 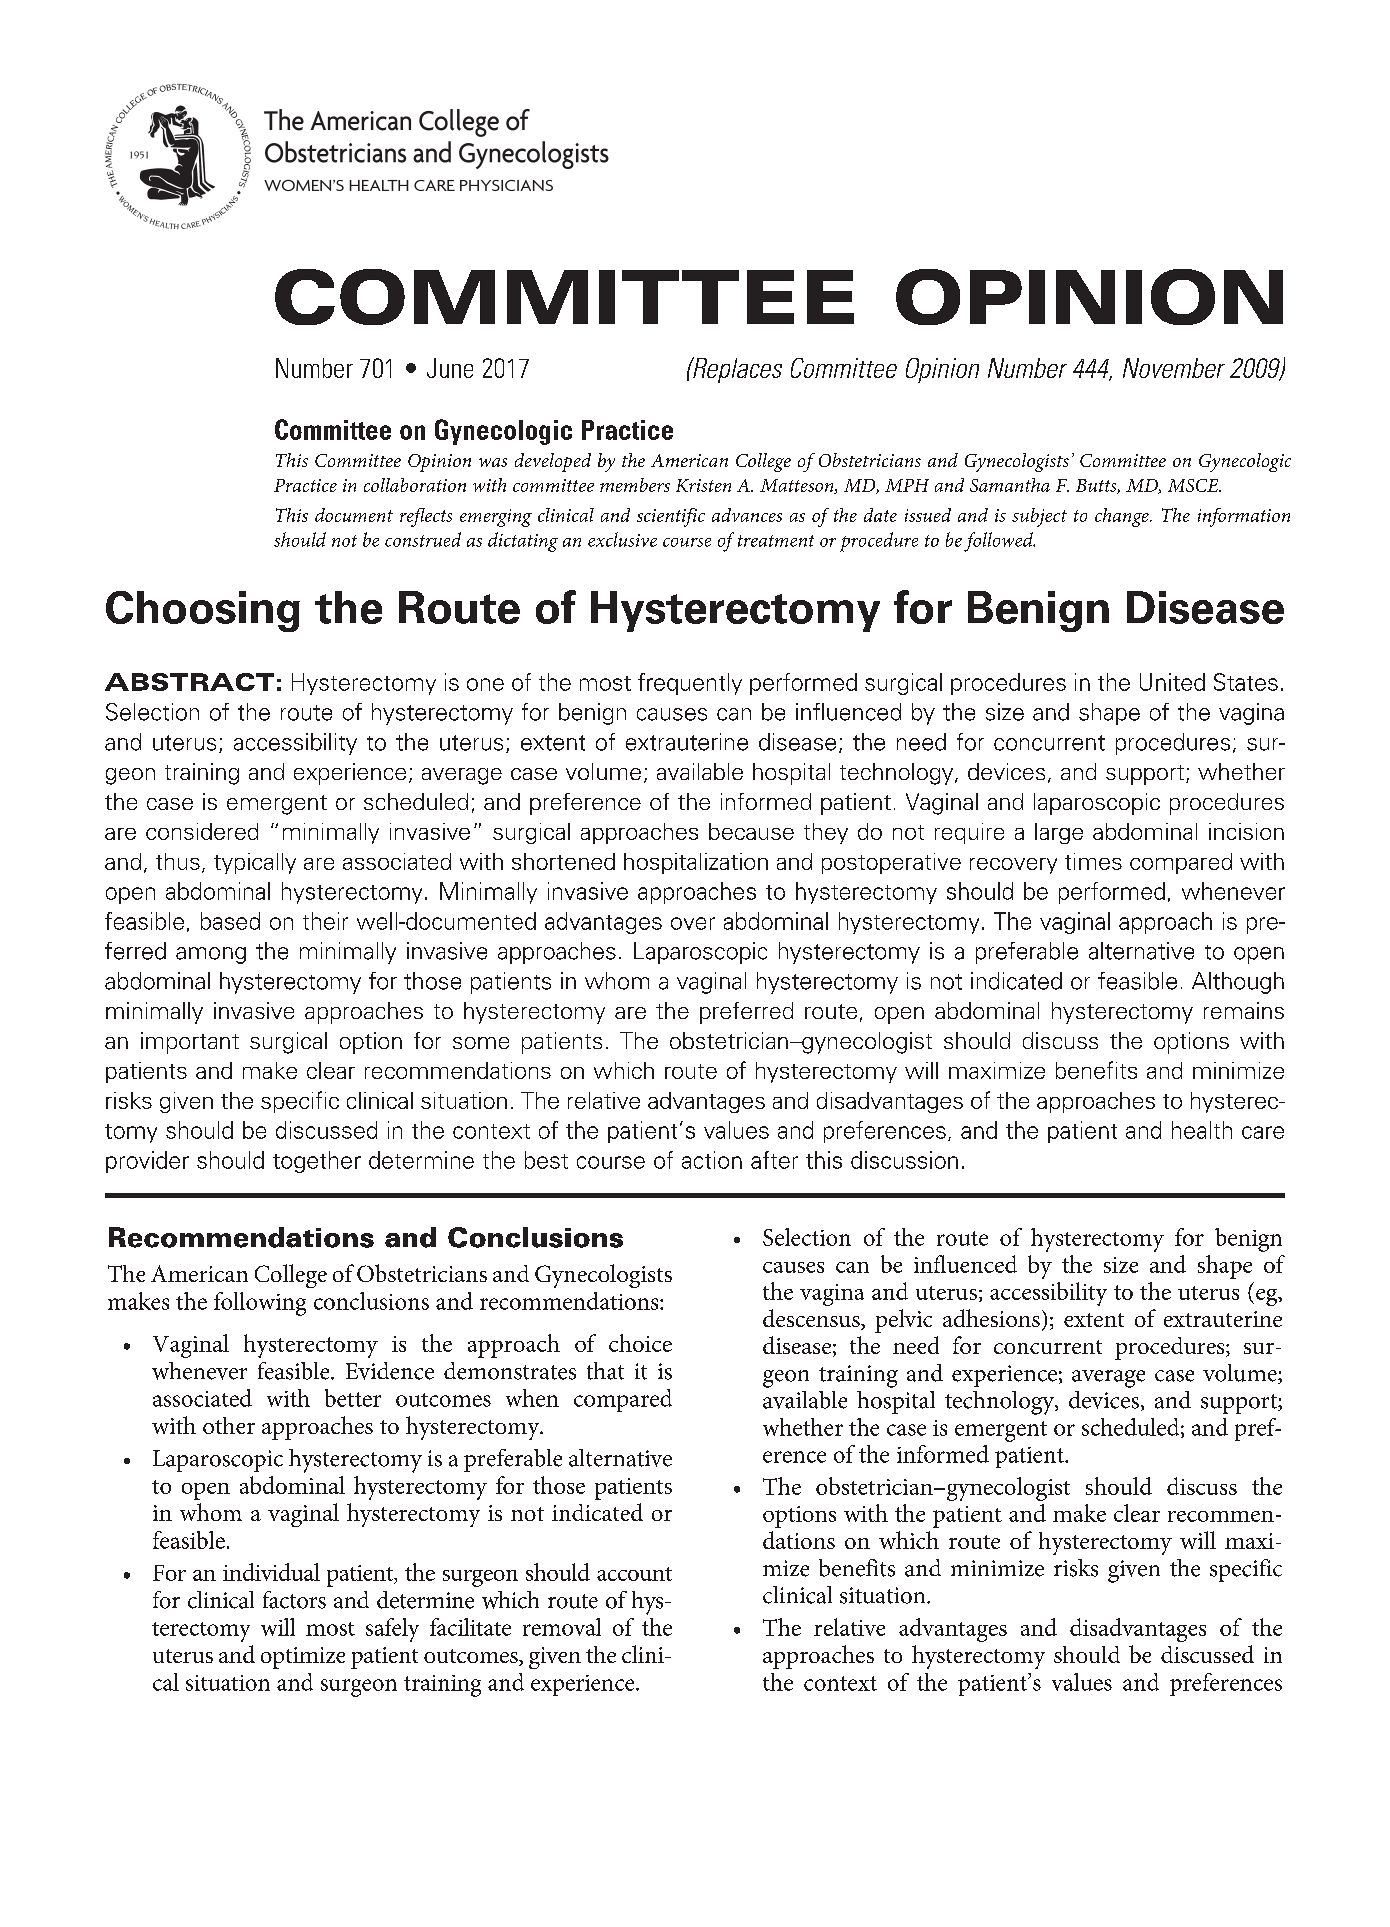 What do you see at coordinates (481, 1043) in the screenshot?
I see `some` at bounding box center [481, 1043].
